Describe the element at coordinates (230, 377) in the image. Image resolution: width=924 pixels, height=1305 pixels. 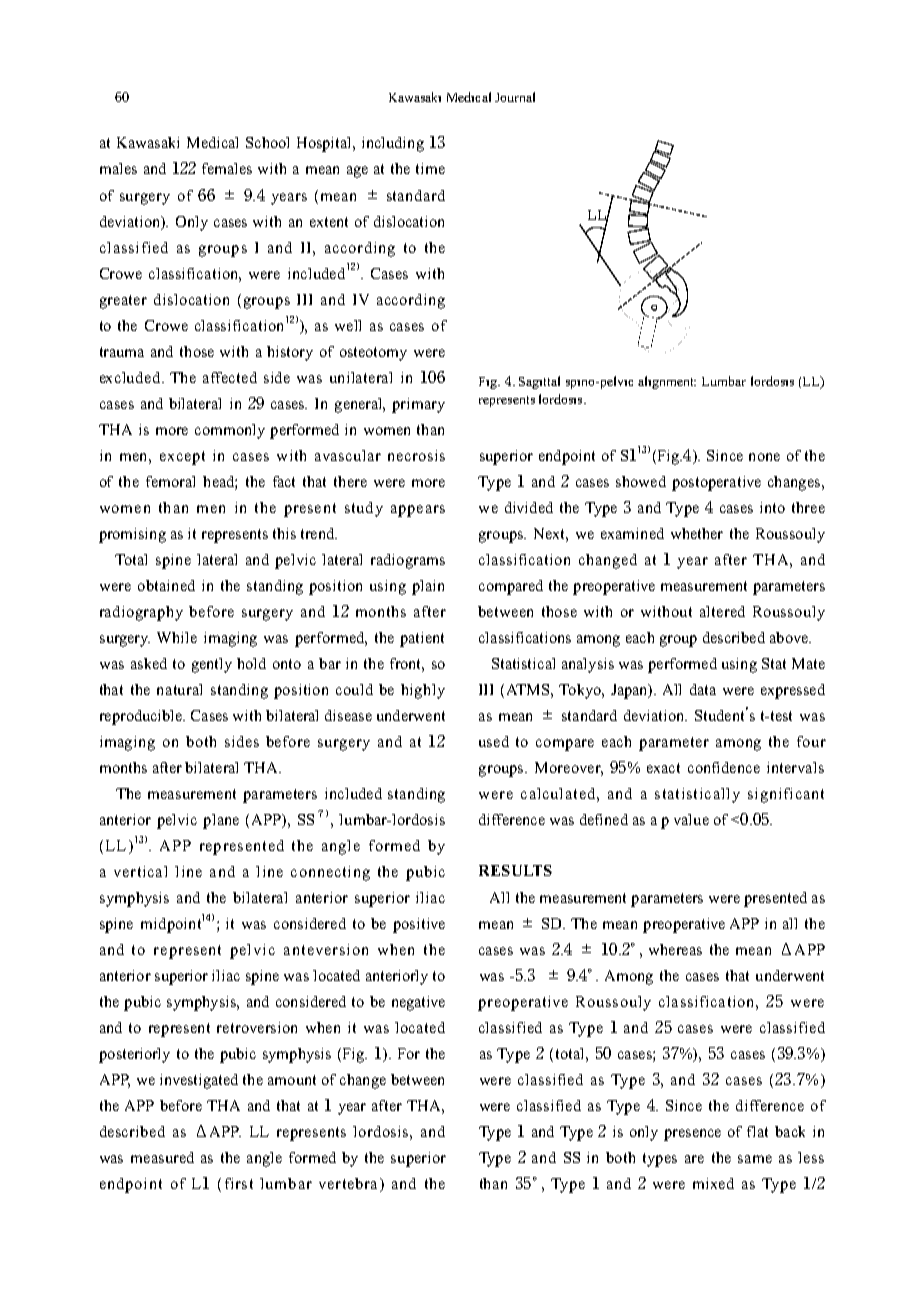
I see `affected` at that location.
